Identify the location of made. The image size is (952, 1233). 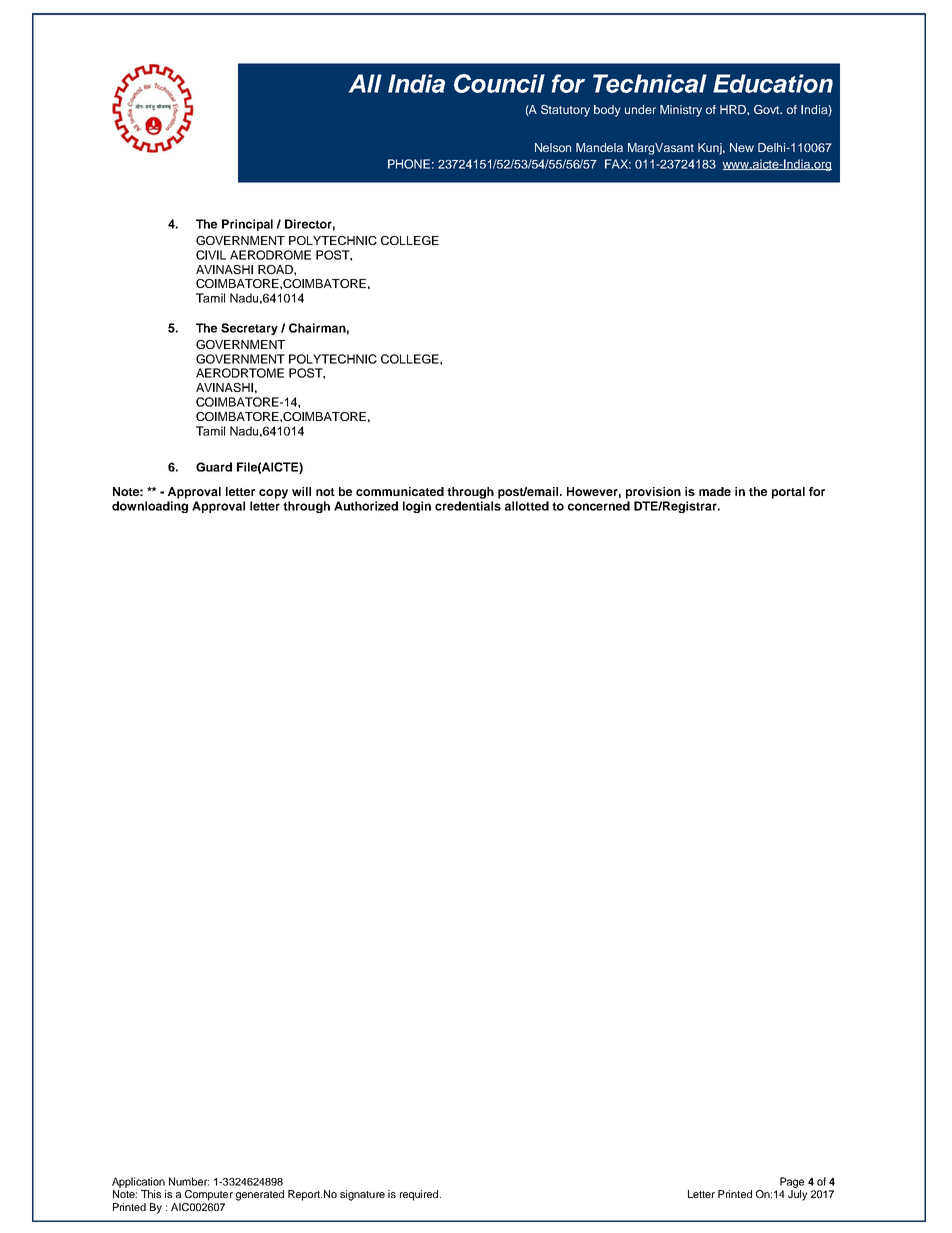
(715, 491).
